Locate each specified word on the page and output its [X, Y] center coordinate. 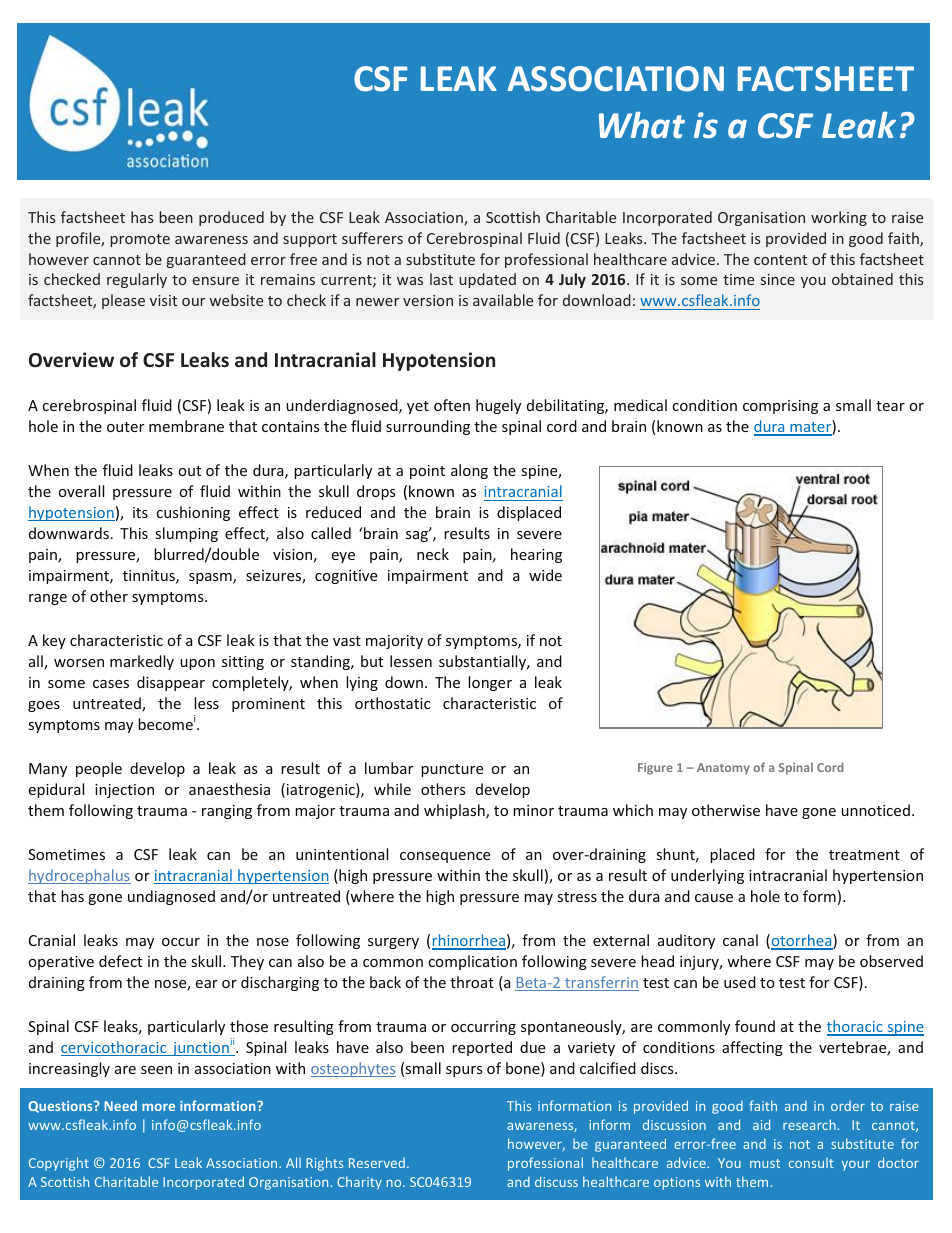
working [839, 218]
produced [231, 218]
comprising [780, 407]
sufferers [372, 238]
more [158, 1107]
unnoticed [875, 810]
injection [124, 791]
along [469, 471]
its [140, 512]
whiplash [455, 811]
